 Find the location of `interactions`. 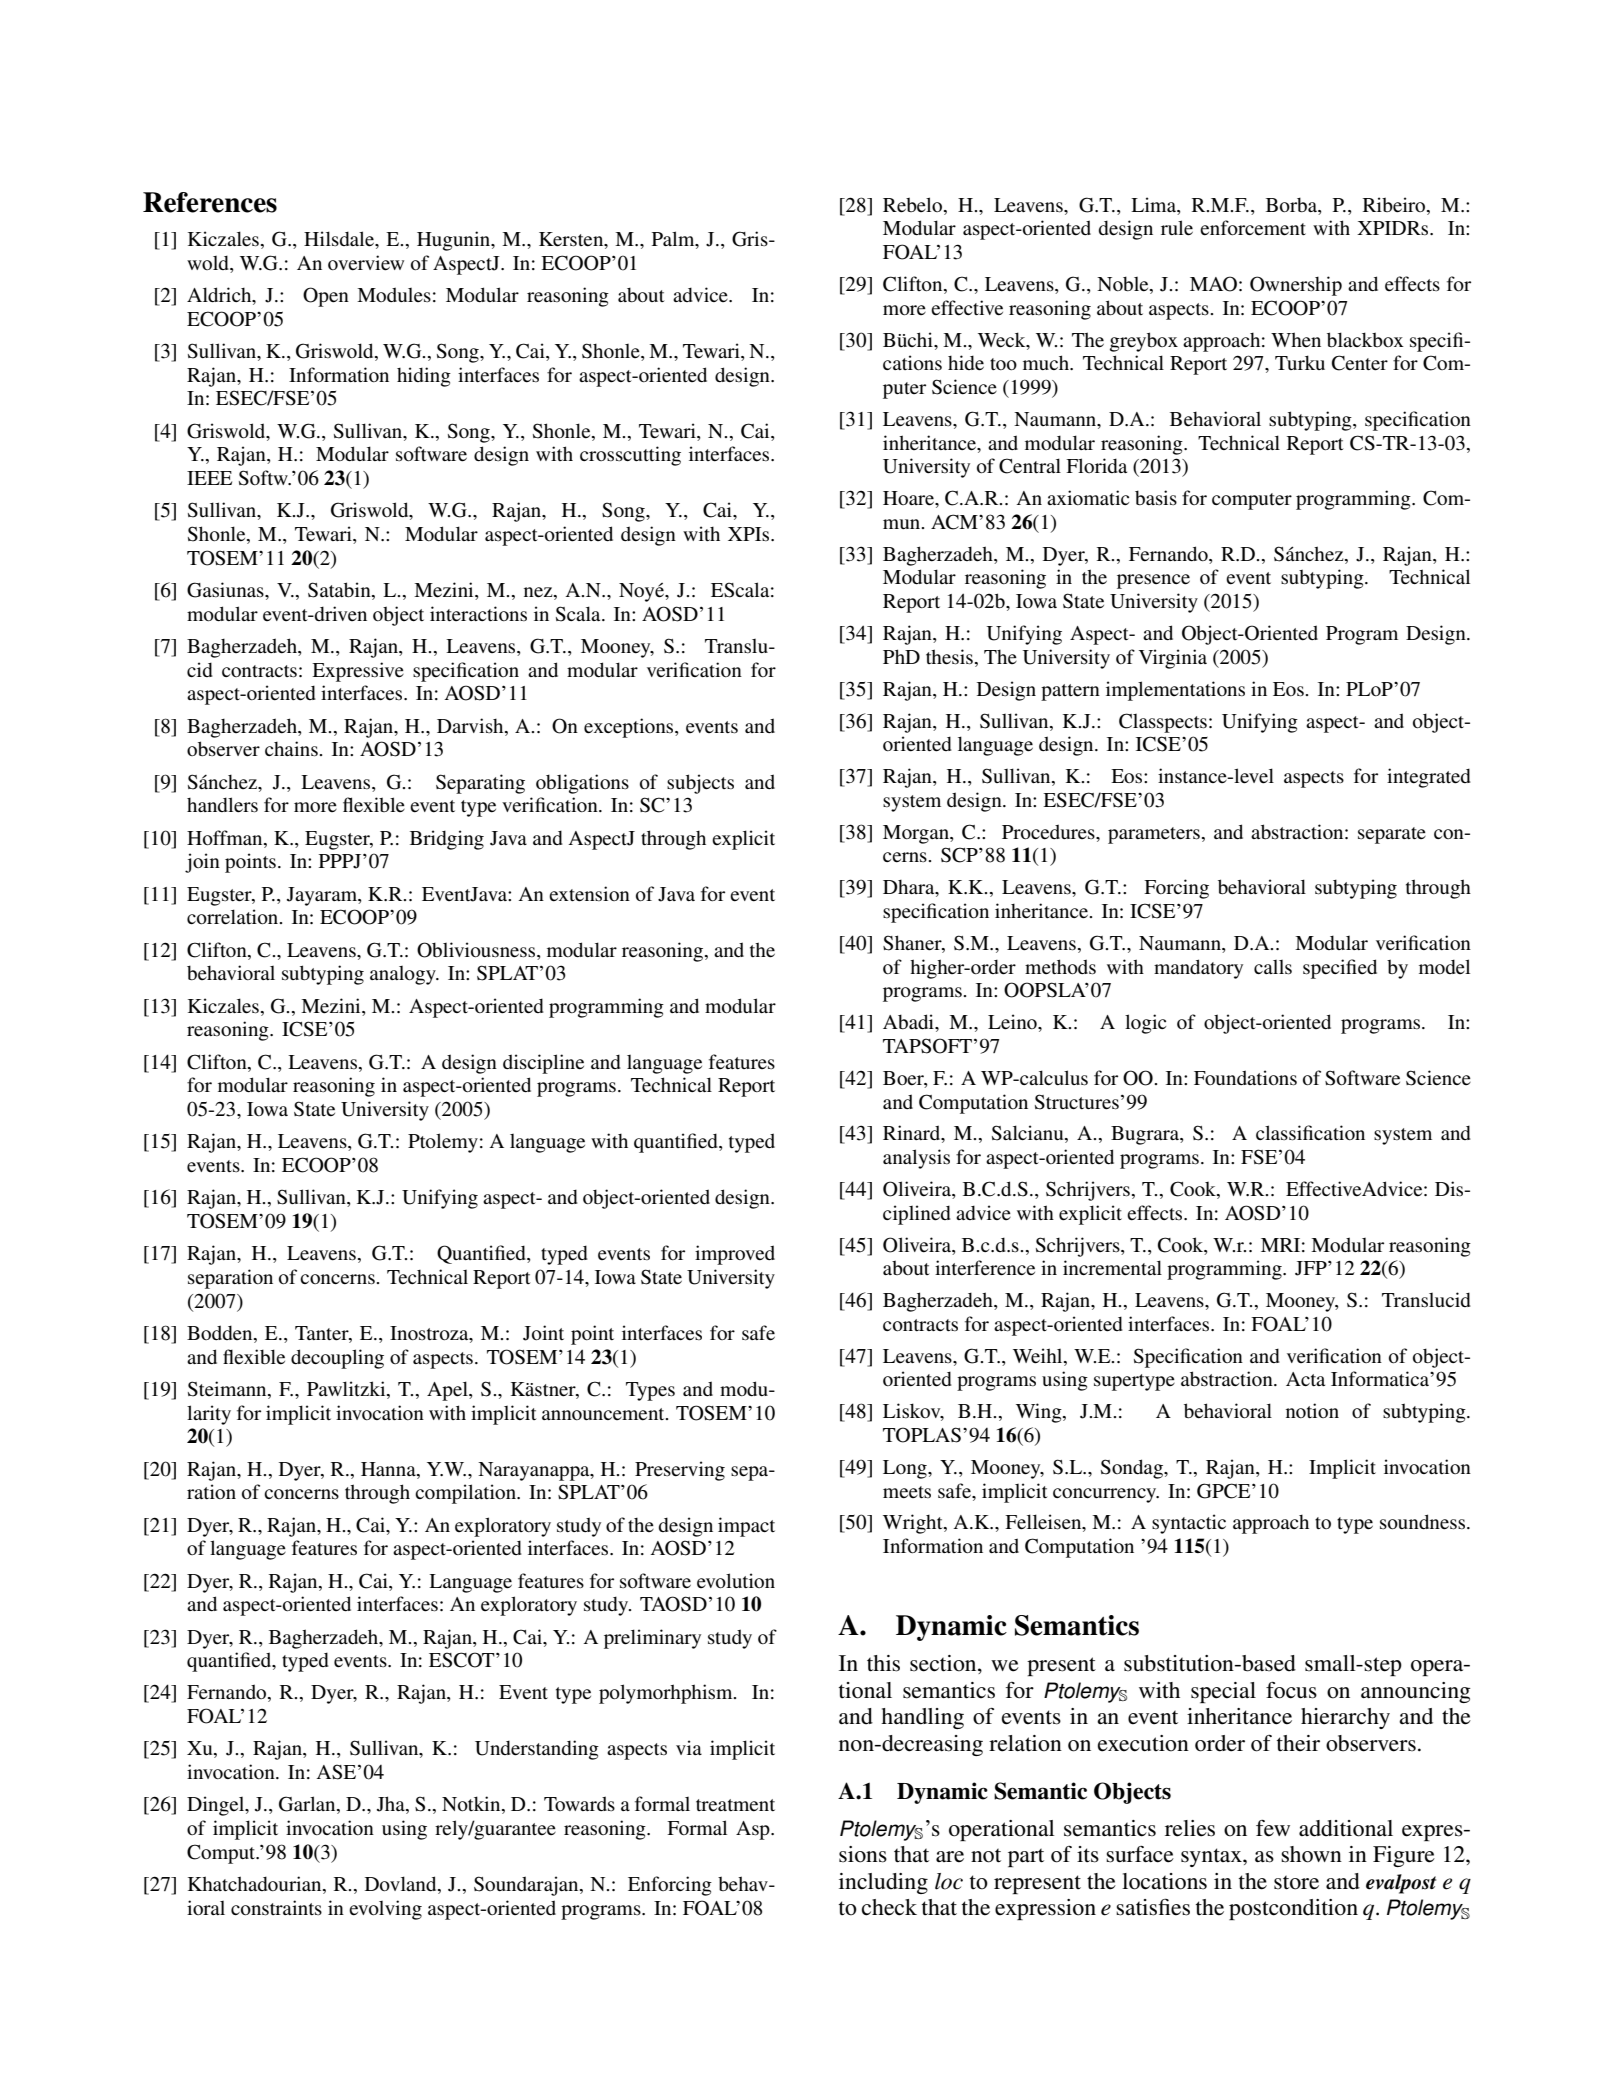

interactions is located at coordinates (478, 613).
